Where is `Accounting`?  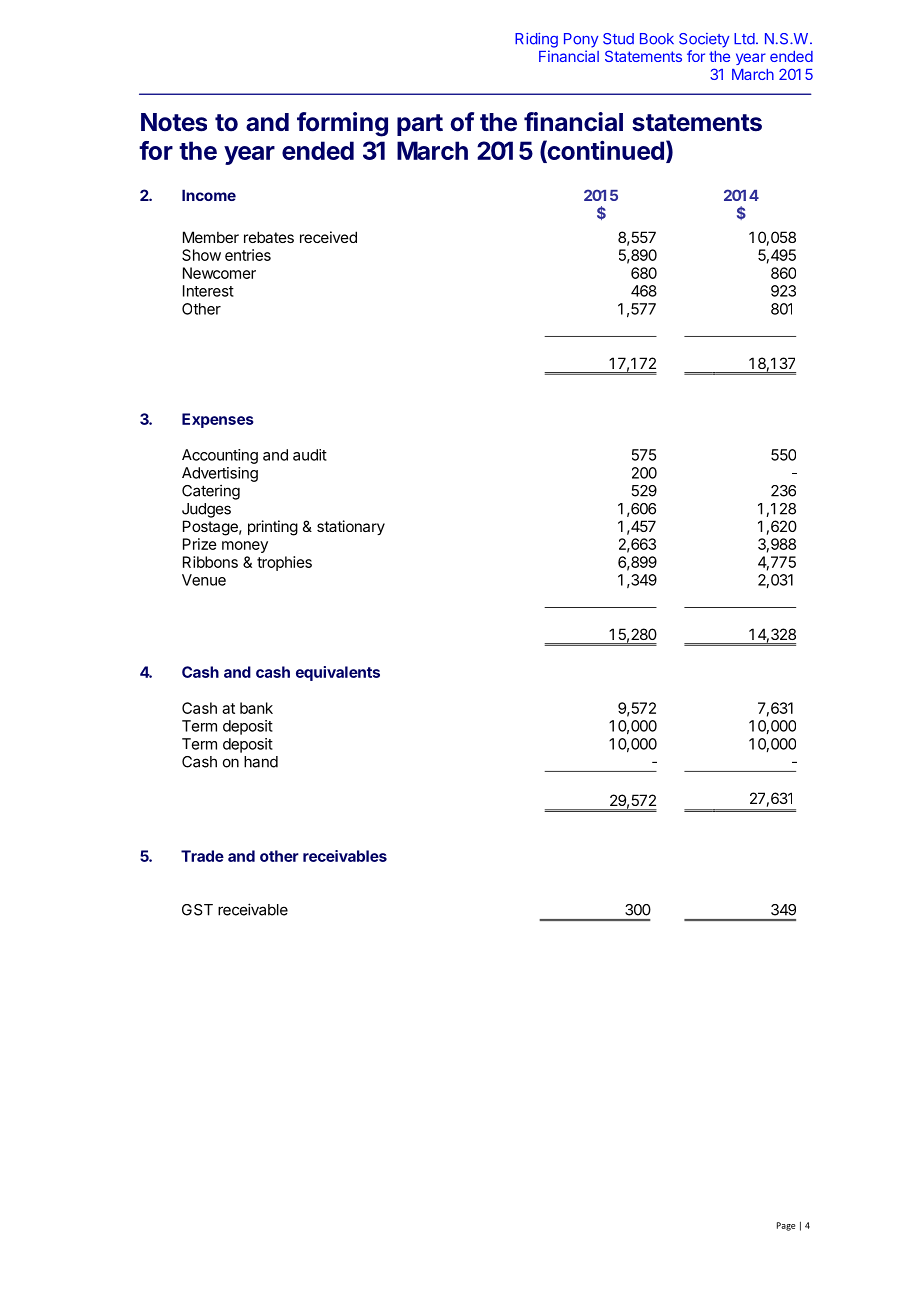 Accounting is located at coordinates (220, 456).
